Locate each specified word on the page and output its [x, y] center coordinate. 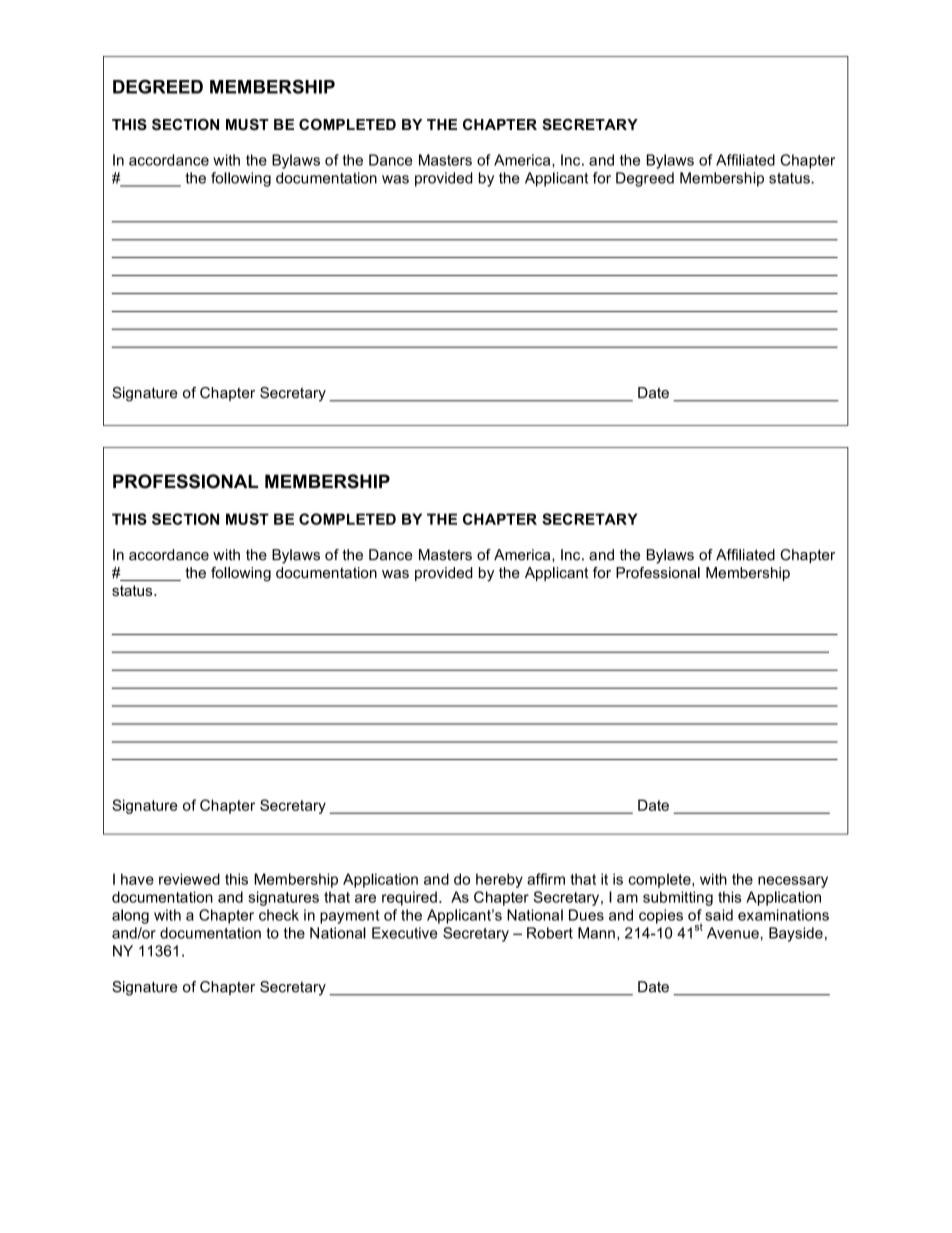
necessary [793, 882]
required [409, 898]
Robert [550, 933]
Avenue [733, 933]
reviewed [189, 879]
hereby [499, 880]
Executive [404, 933]
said [719, 915]
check [279, 915]
